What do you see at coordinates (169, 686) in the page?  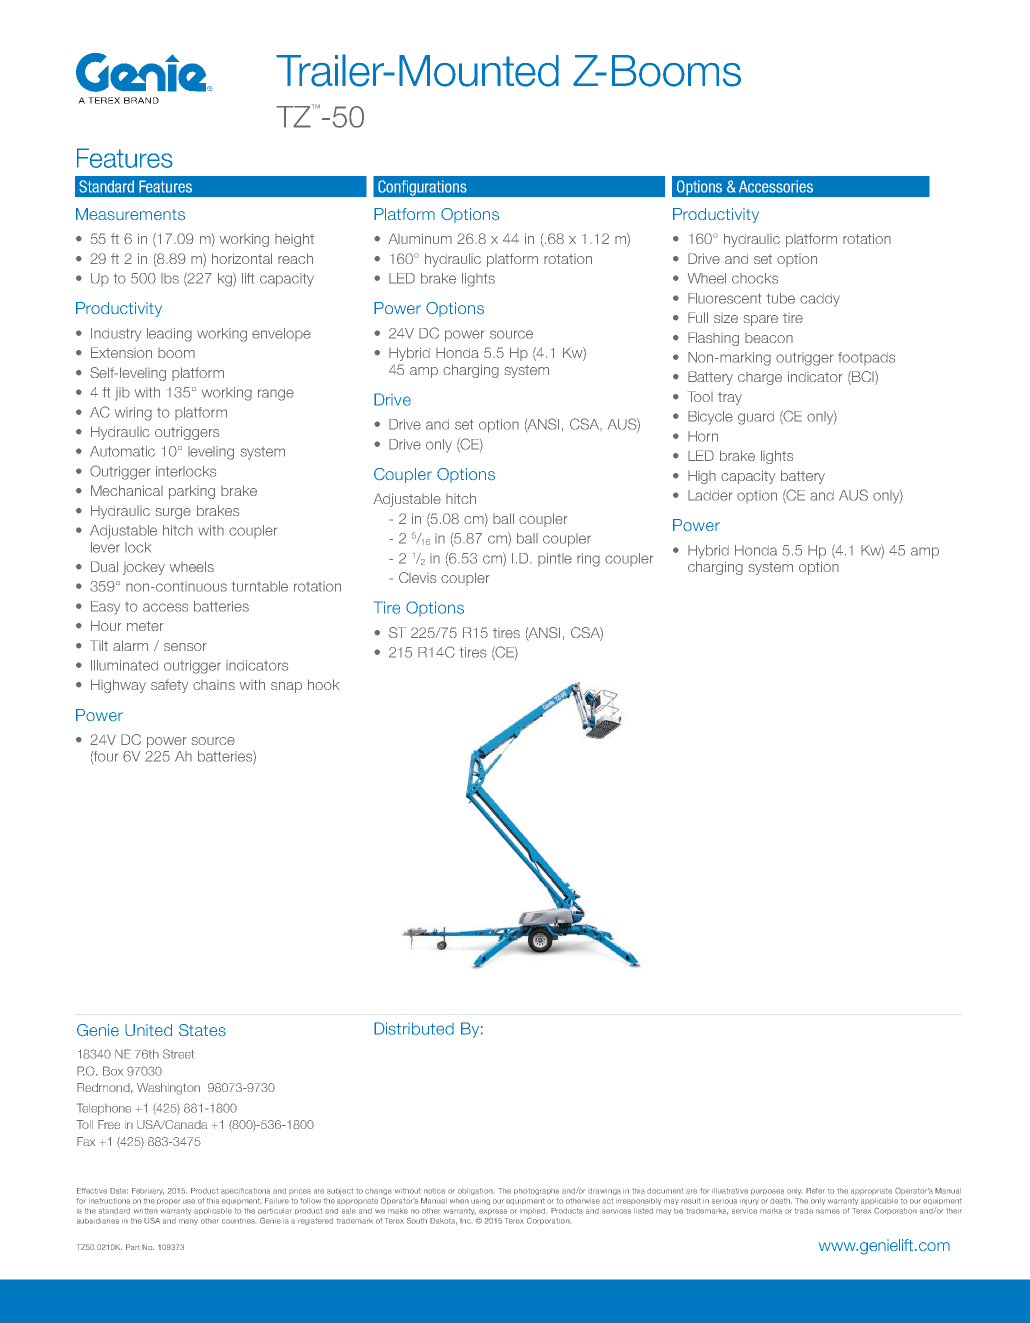 I see `safety` at bounding box center [169, 686].
